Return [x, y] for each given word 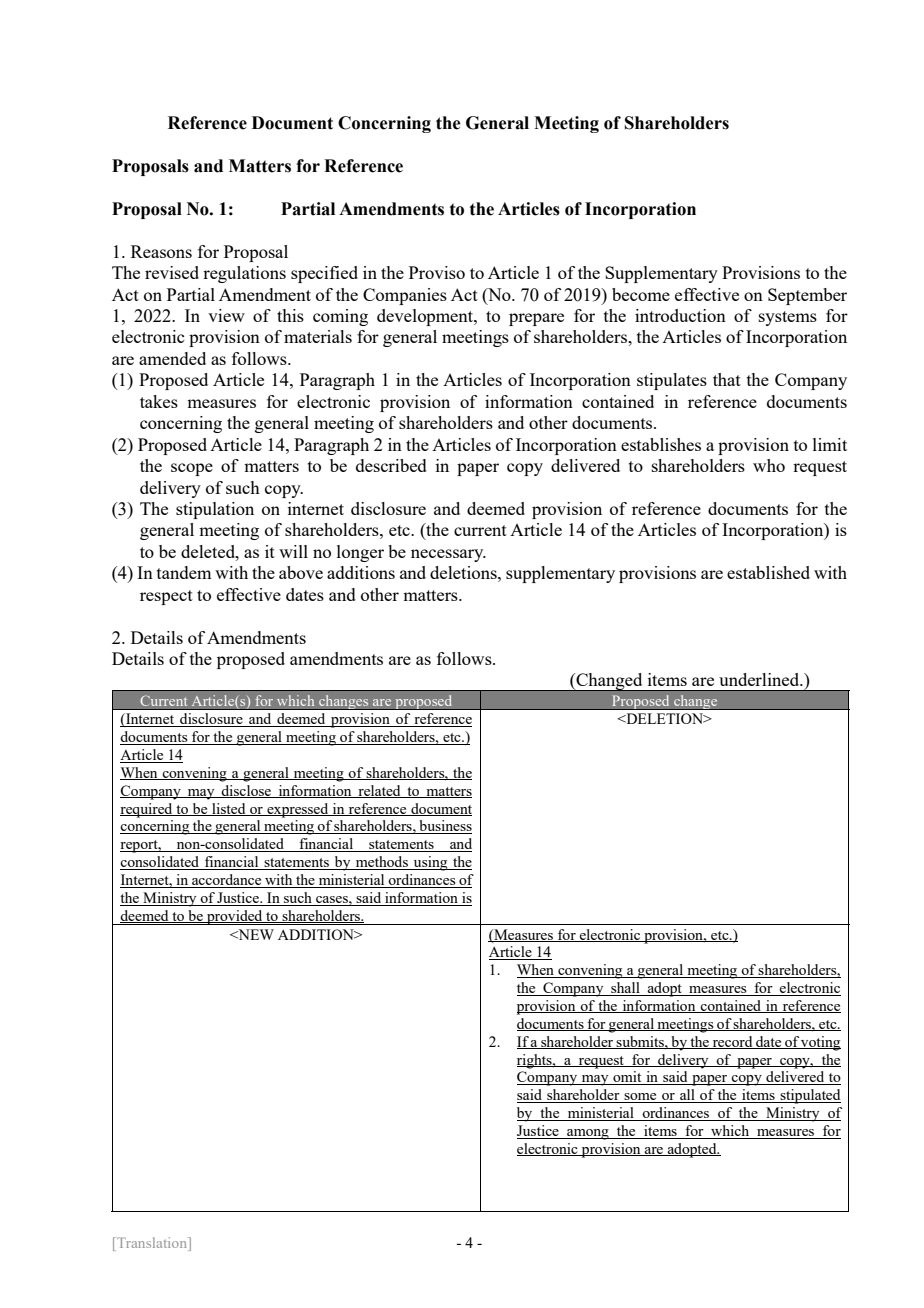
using [431, 863]
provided [235, 917]
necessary [448, 555]
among [588, 1134]
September [807, 296]
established [768, 572]
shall [625, 989]
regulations [244, 274]
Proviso [437, 272]
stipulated [809, 1096]
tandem [184, 572]
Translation [152, 1244]
